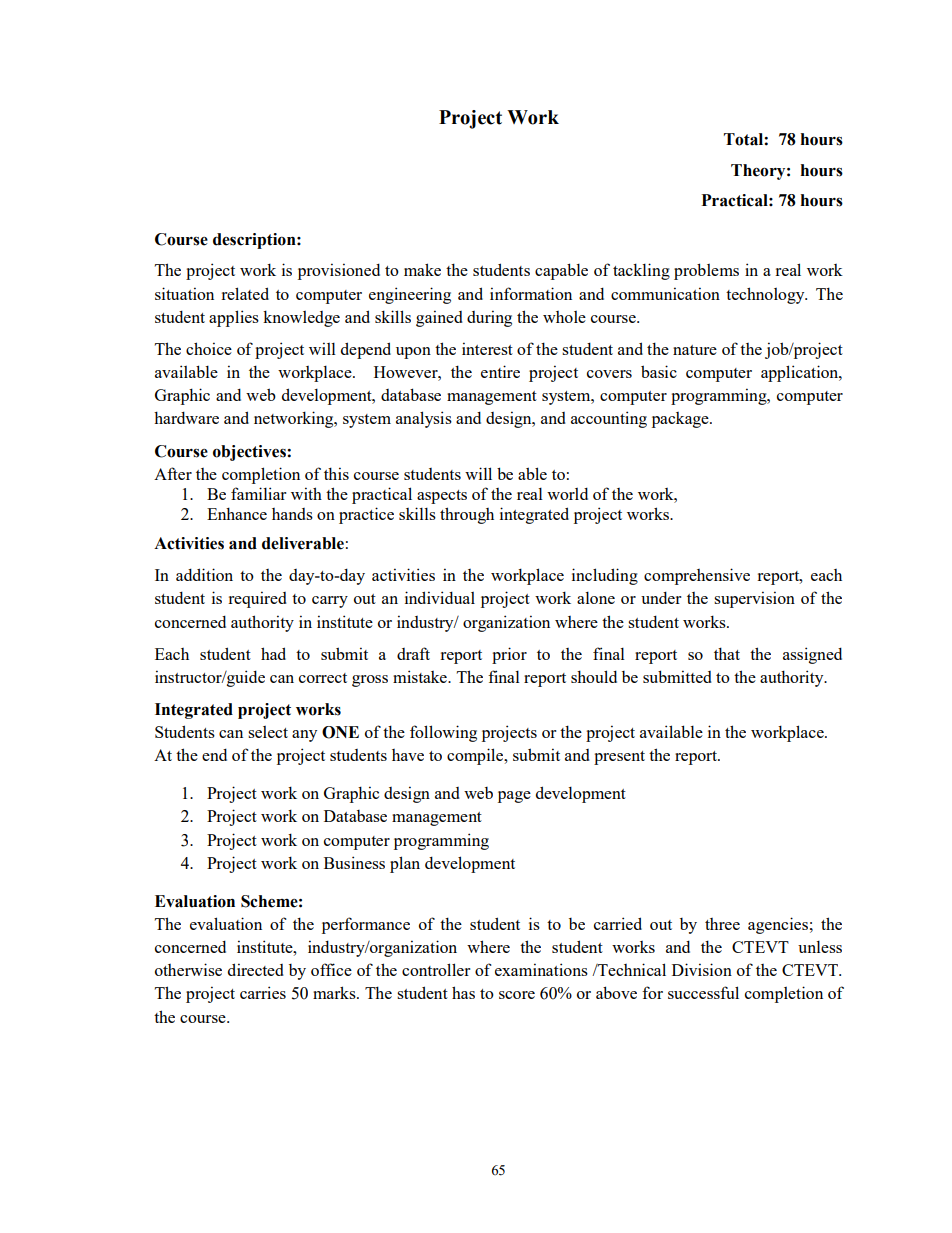 This screenshot has height=1233, width=952. Describe the element at coordinates (440, 597) in the screenshot. I see `individual` at that location.
